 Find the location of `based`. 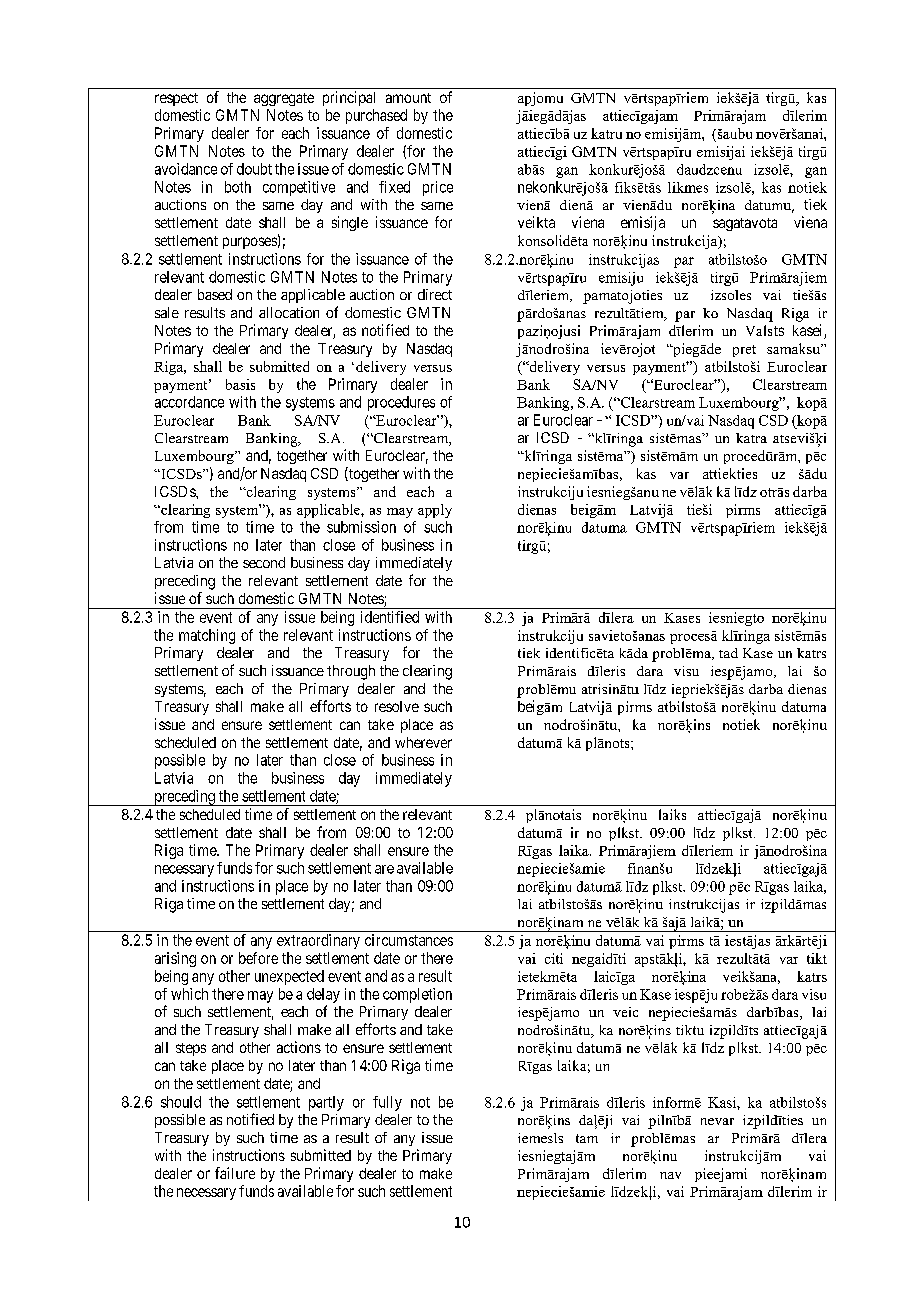

based is located at coordinates (215, 294).
